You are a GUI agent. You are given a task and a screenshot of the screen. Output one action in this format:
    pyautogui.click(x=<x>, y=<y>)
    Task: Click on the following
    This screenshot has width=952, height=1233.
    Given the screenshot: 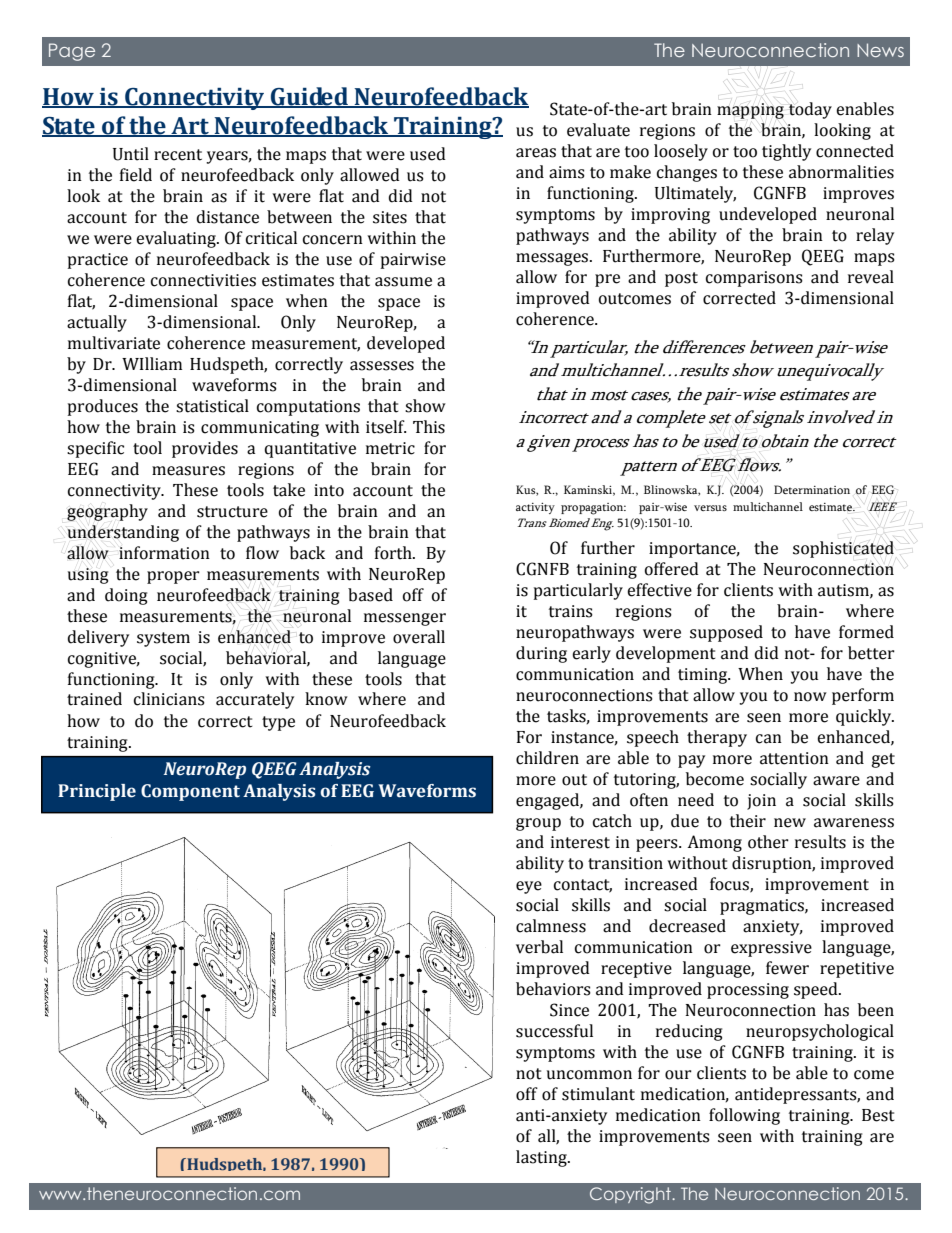 What is the action you would take?
    pyautogui.click(x=744, y=1116)
